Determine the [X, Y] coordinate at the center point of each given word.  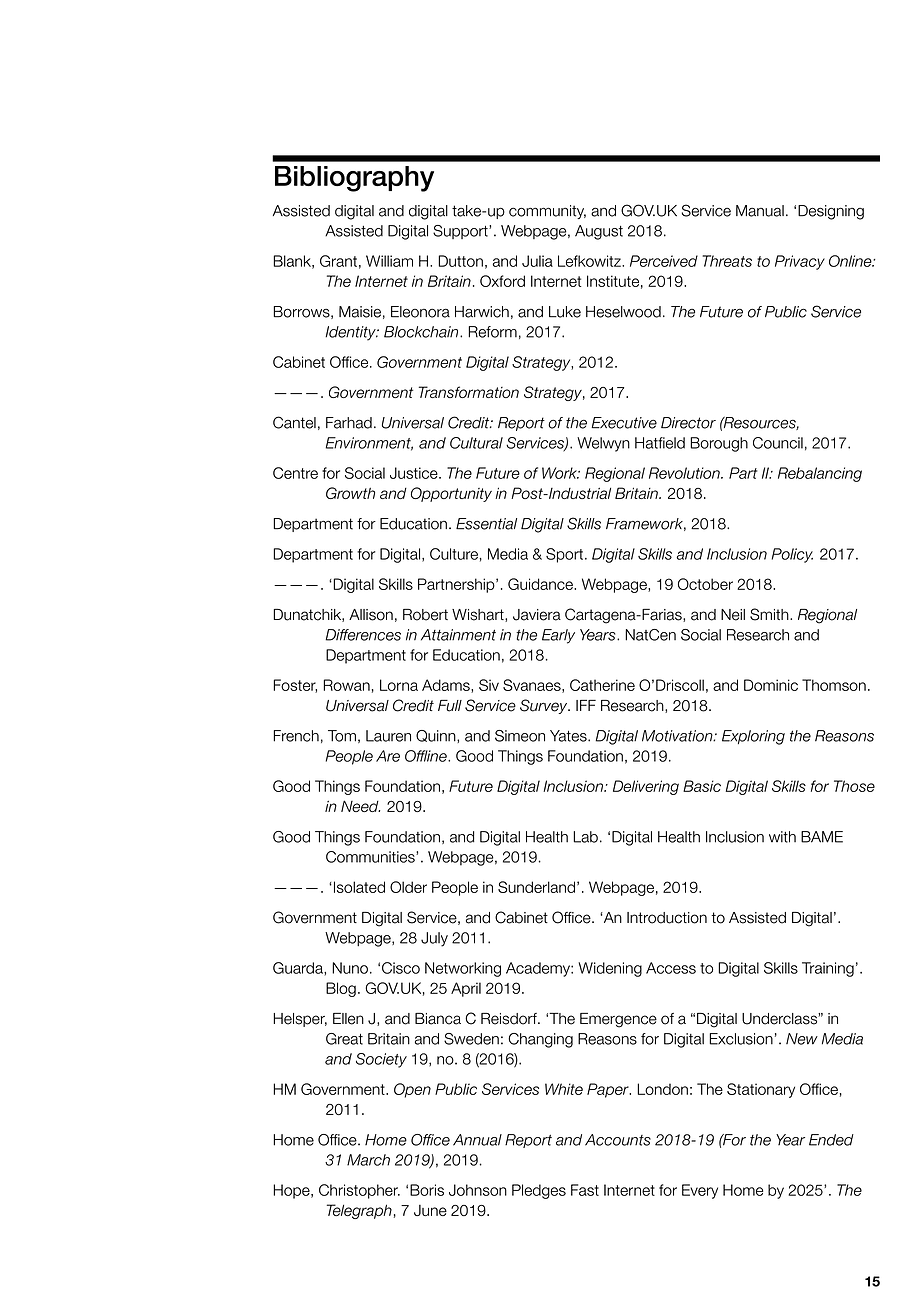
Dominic [771, 685]
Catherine [602, 685]
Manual [760, 211]
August [599, 232]
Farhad [349, 423]
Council [778, 443]
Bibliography [354, 179]
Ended [831, 1140]
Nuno [350, 968]
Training [828, 969]
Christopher [359, 1191]
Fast [585, 1190]
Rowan [346, 685]
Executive [624, 423]
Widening [610, 969]
